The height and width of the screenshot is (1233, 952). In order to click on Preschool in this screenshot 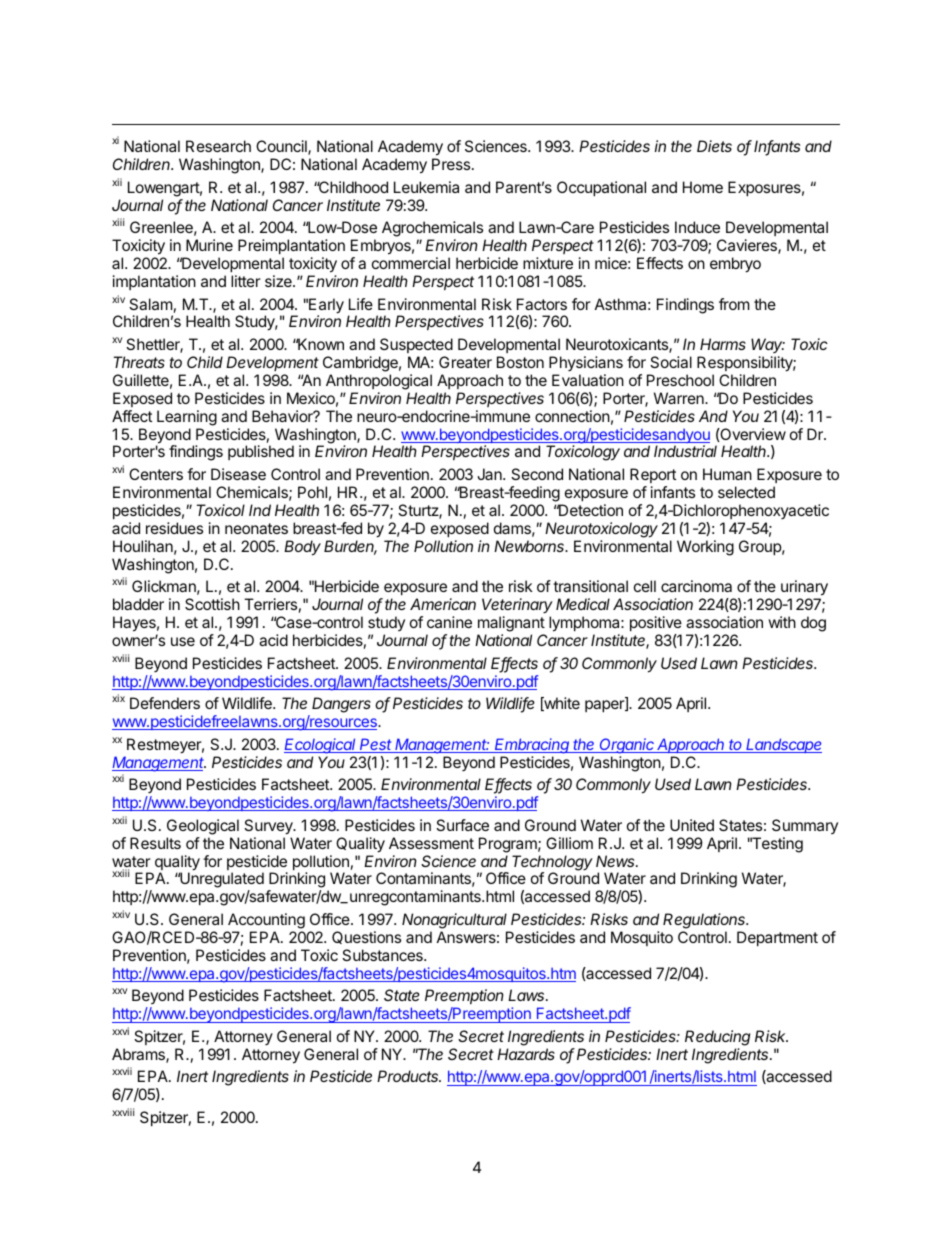, I will do `click(680, 380)`.
